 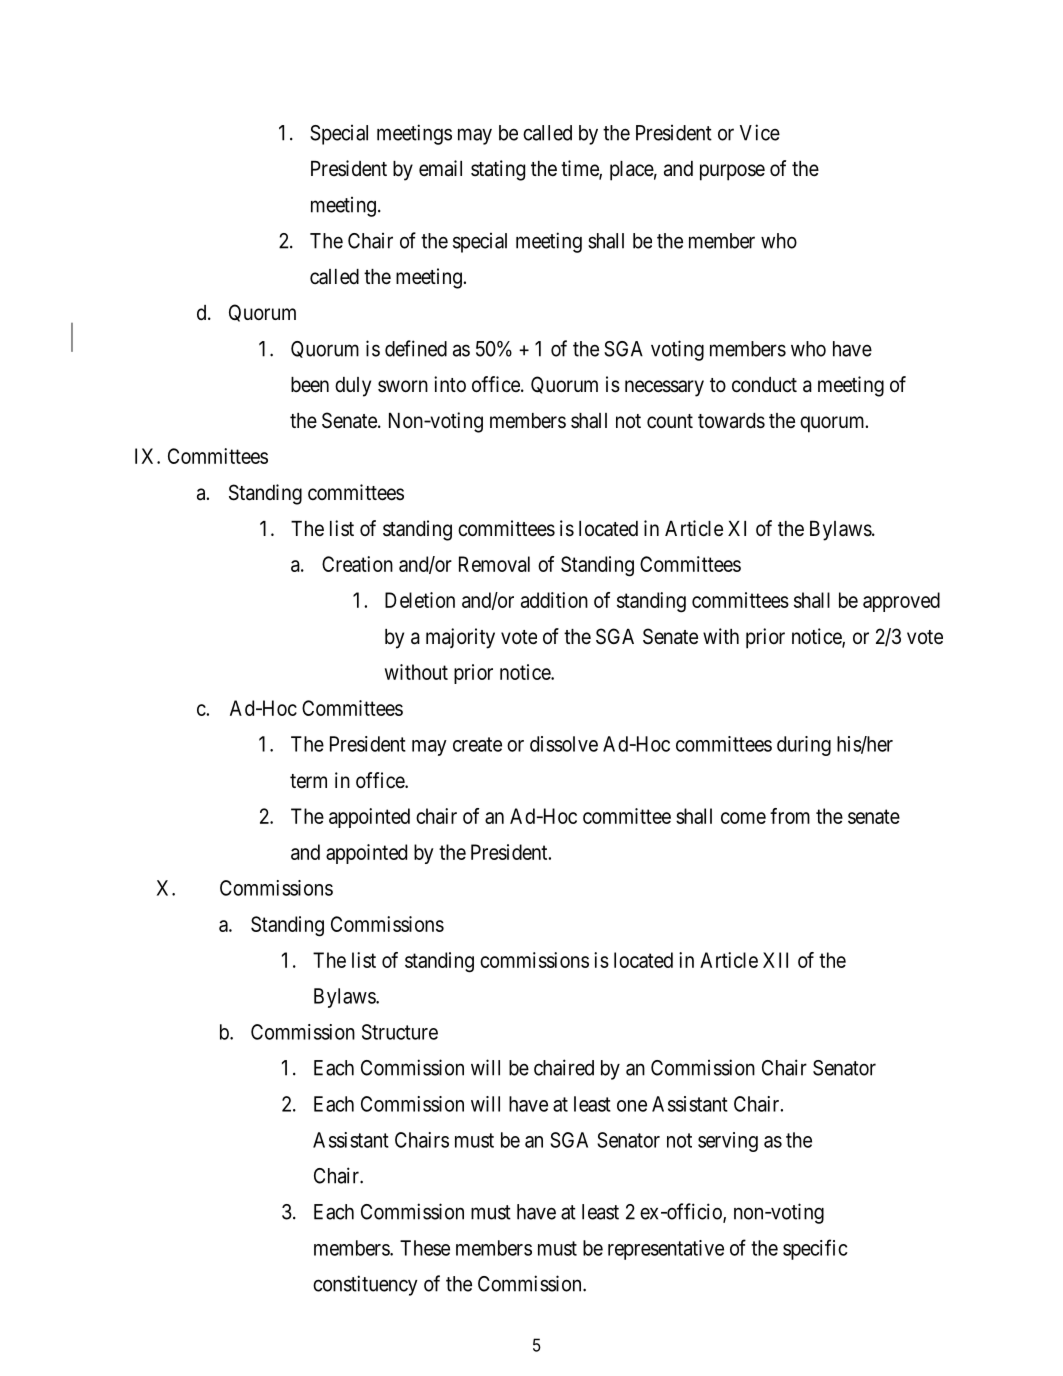 I want to click on Structure, so click(x=400, y=1032).
